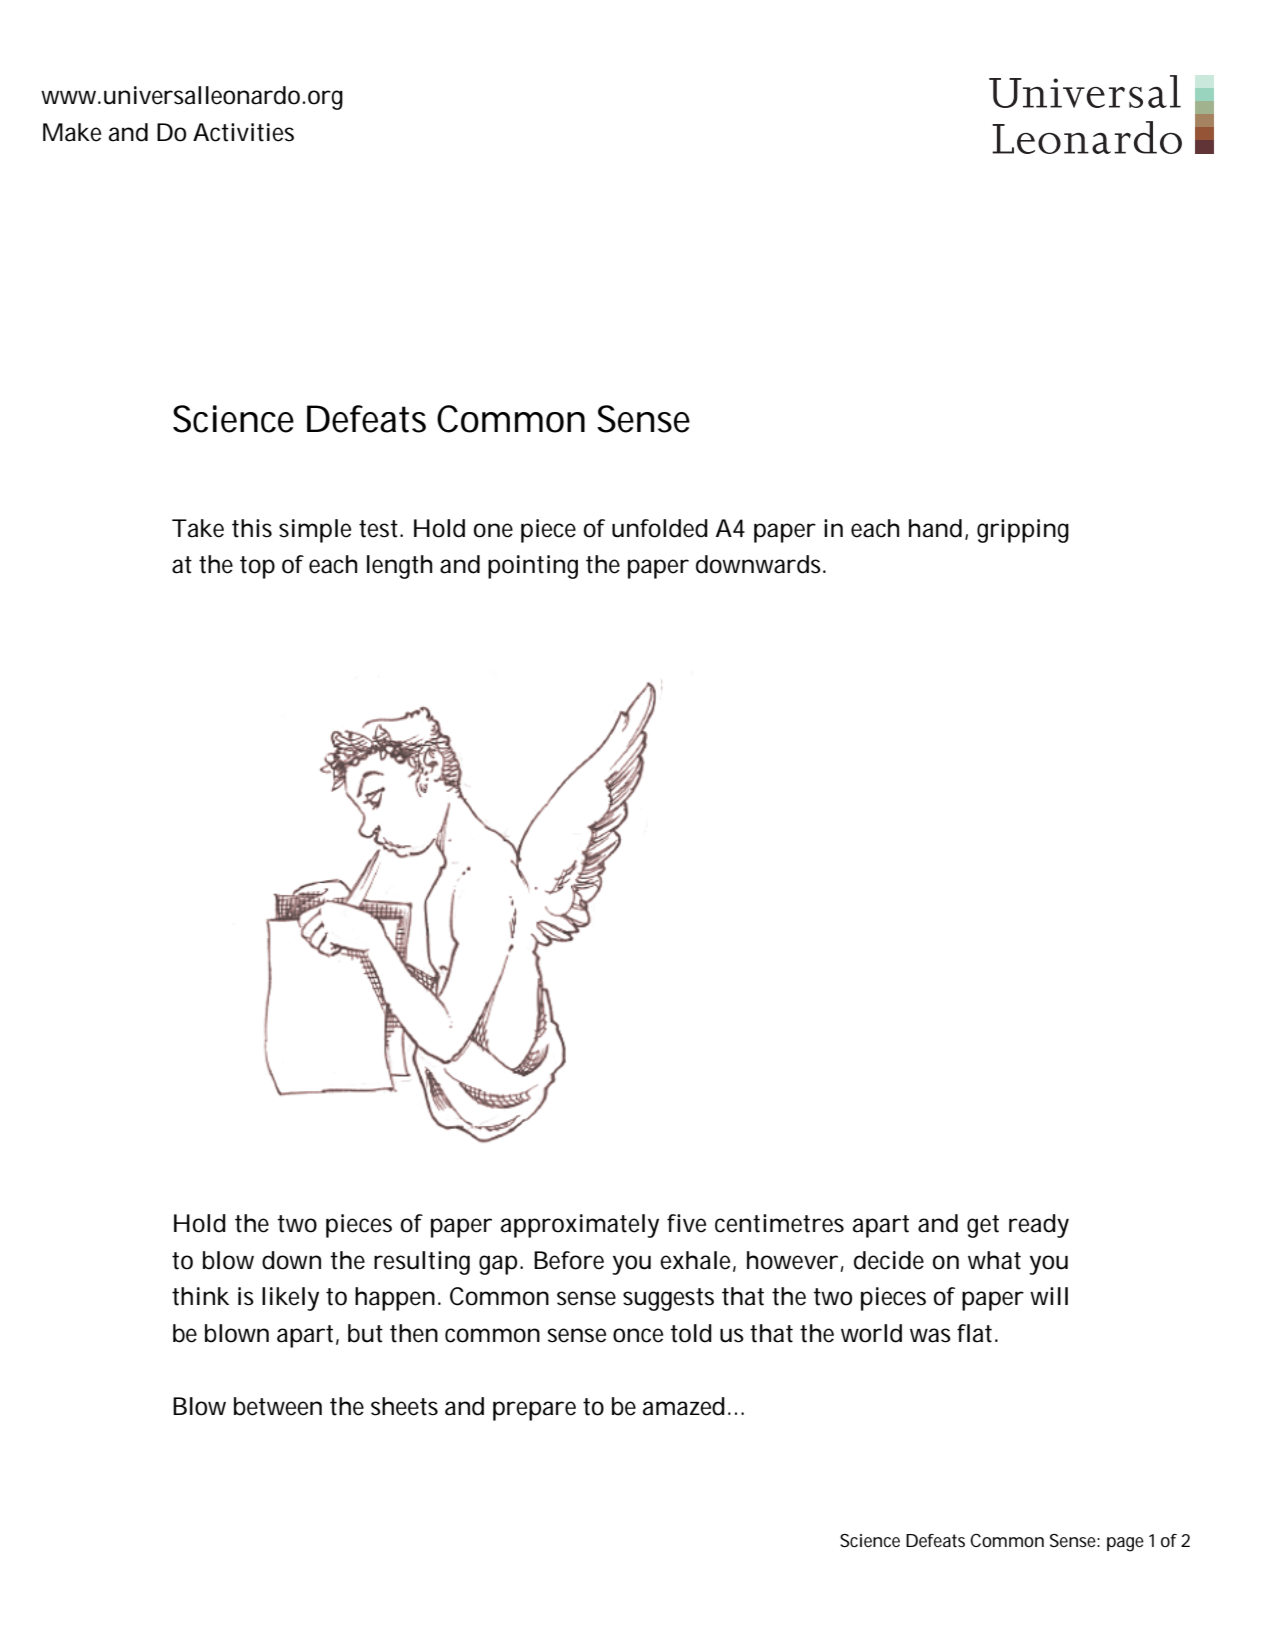  I want to click on approximately, so click(580, 1226).
